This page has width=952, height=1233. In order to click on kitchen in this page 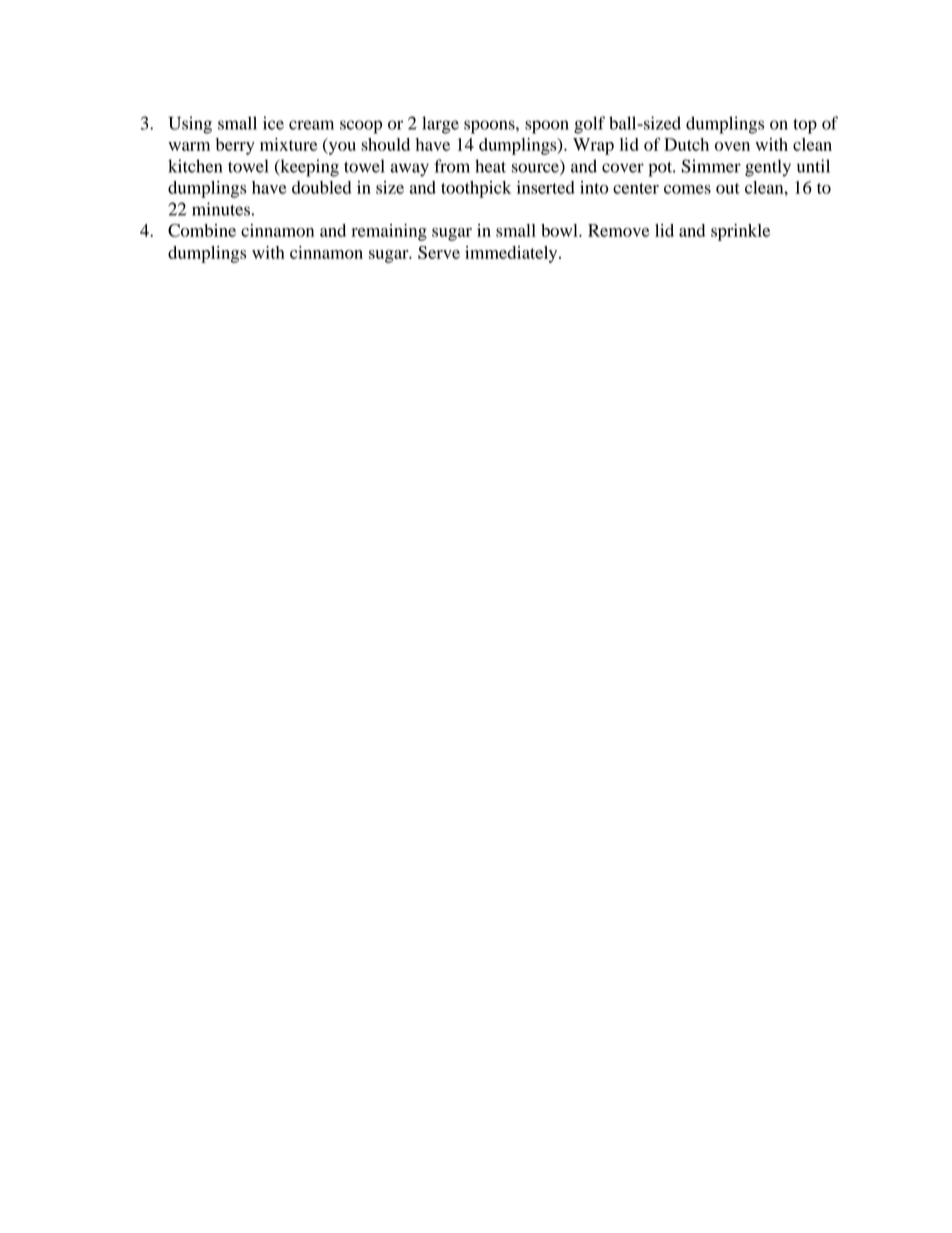, I will do `click(195, 166)`.
